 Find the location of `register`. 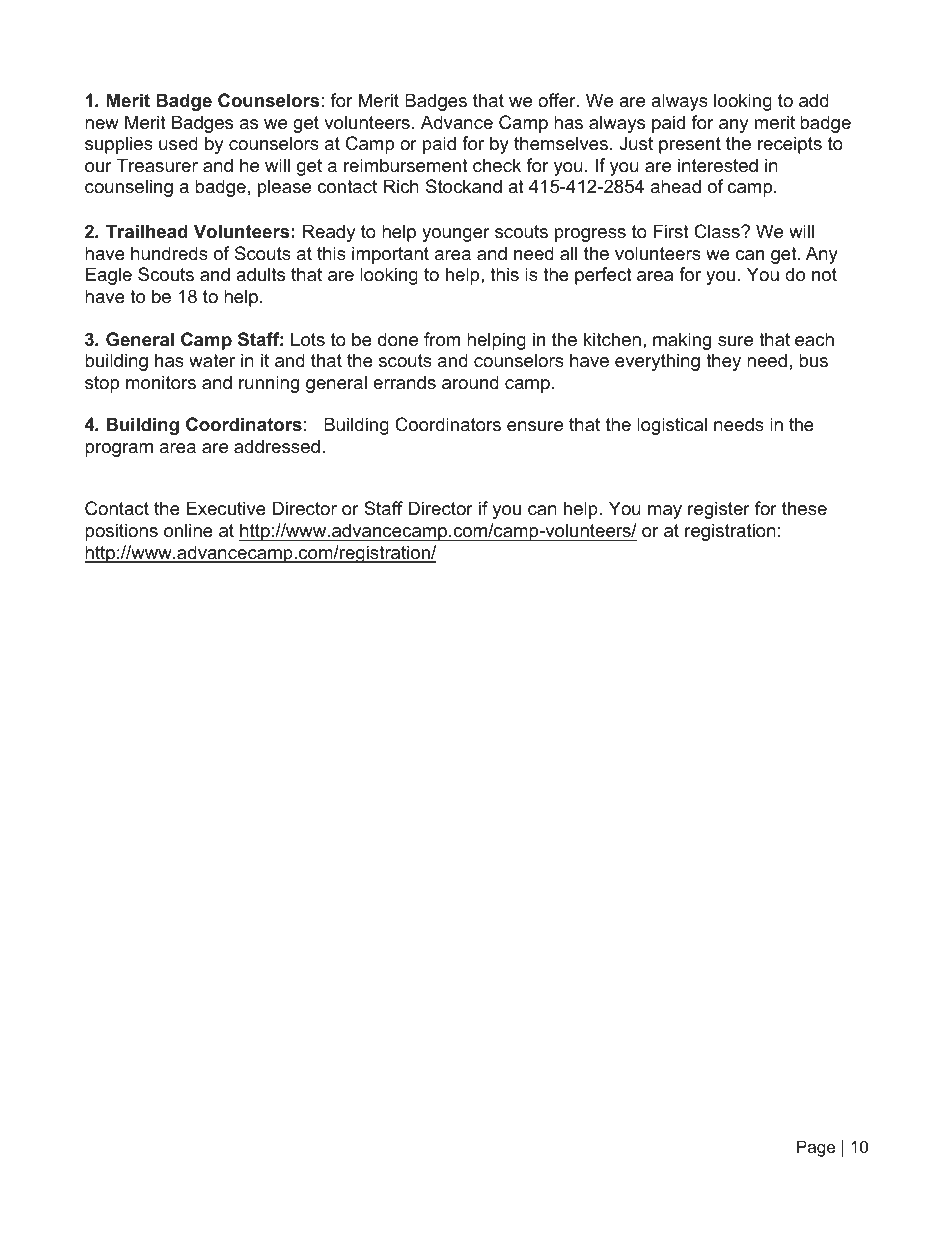

register is located at coordinates (719, 510).
